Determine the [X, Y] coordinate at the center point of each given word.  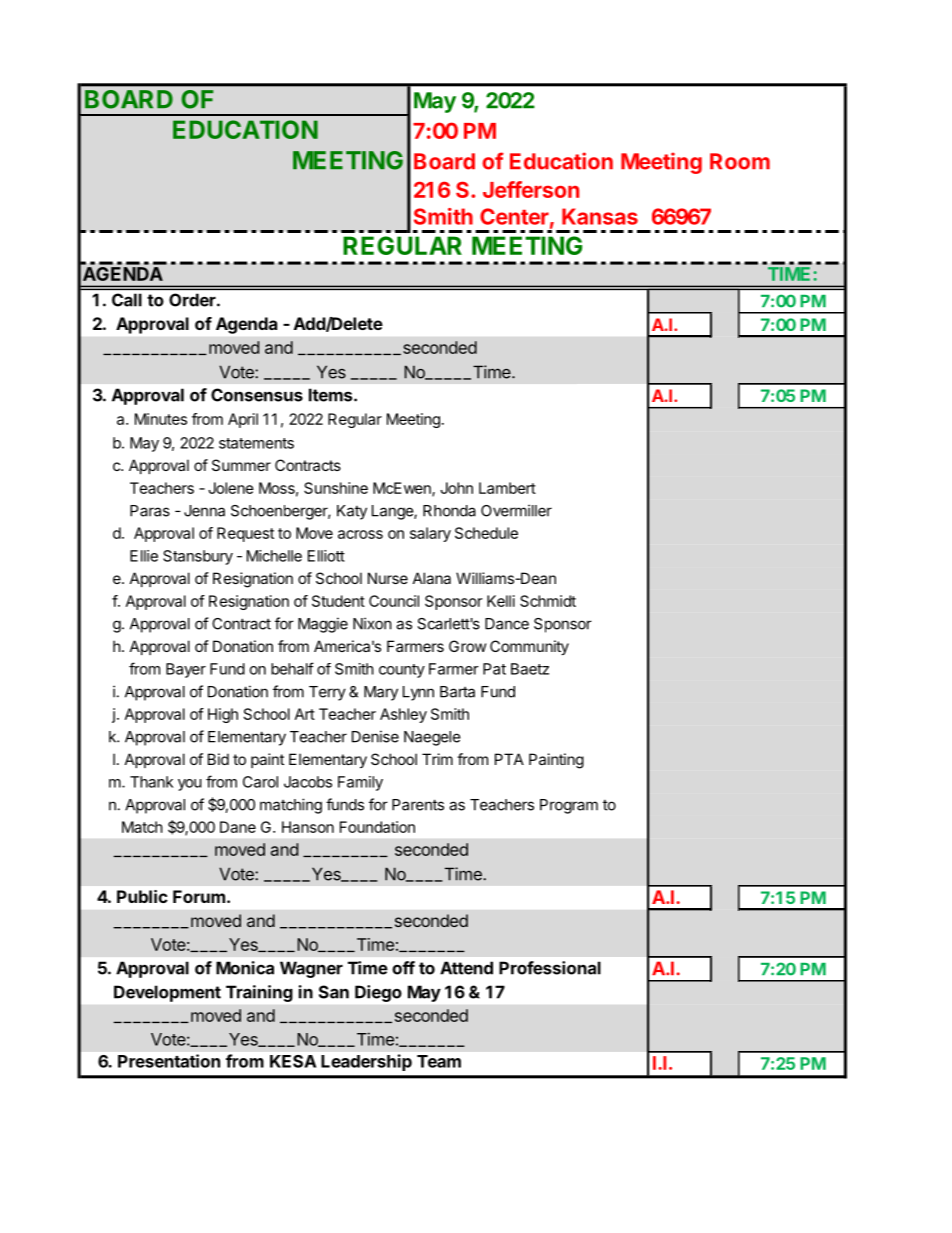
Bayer [186, 670]
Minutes [161, 419]
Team [439, 1061]
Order [193, 300]
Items [332, 395]
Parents [418, 805]
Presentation [169, 1061]
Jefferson [531, 189]
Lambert [507, 488]
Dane [238, 827]
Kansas [600, 216]
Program [569, 806]
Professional [550, 968]
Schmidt [548, 601]
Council [394, 601]
